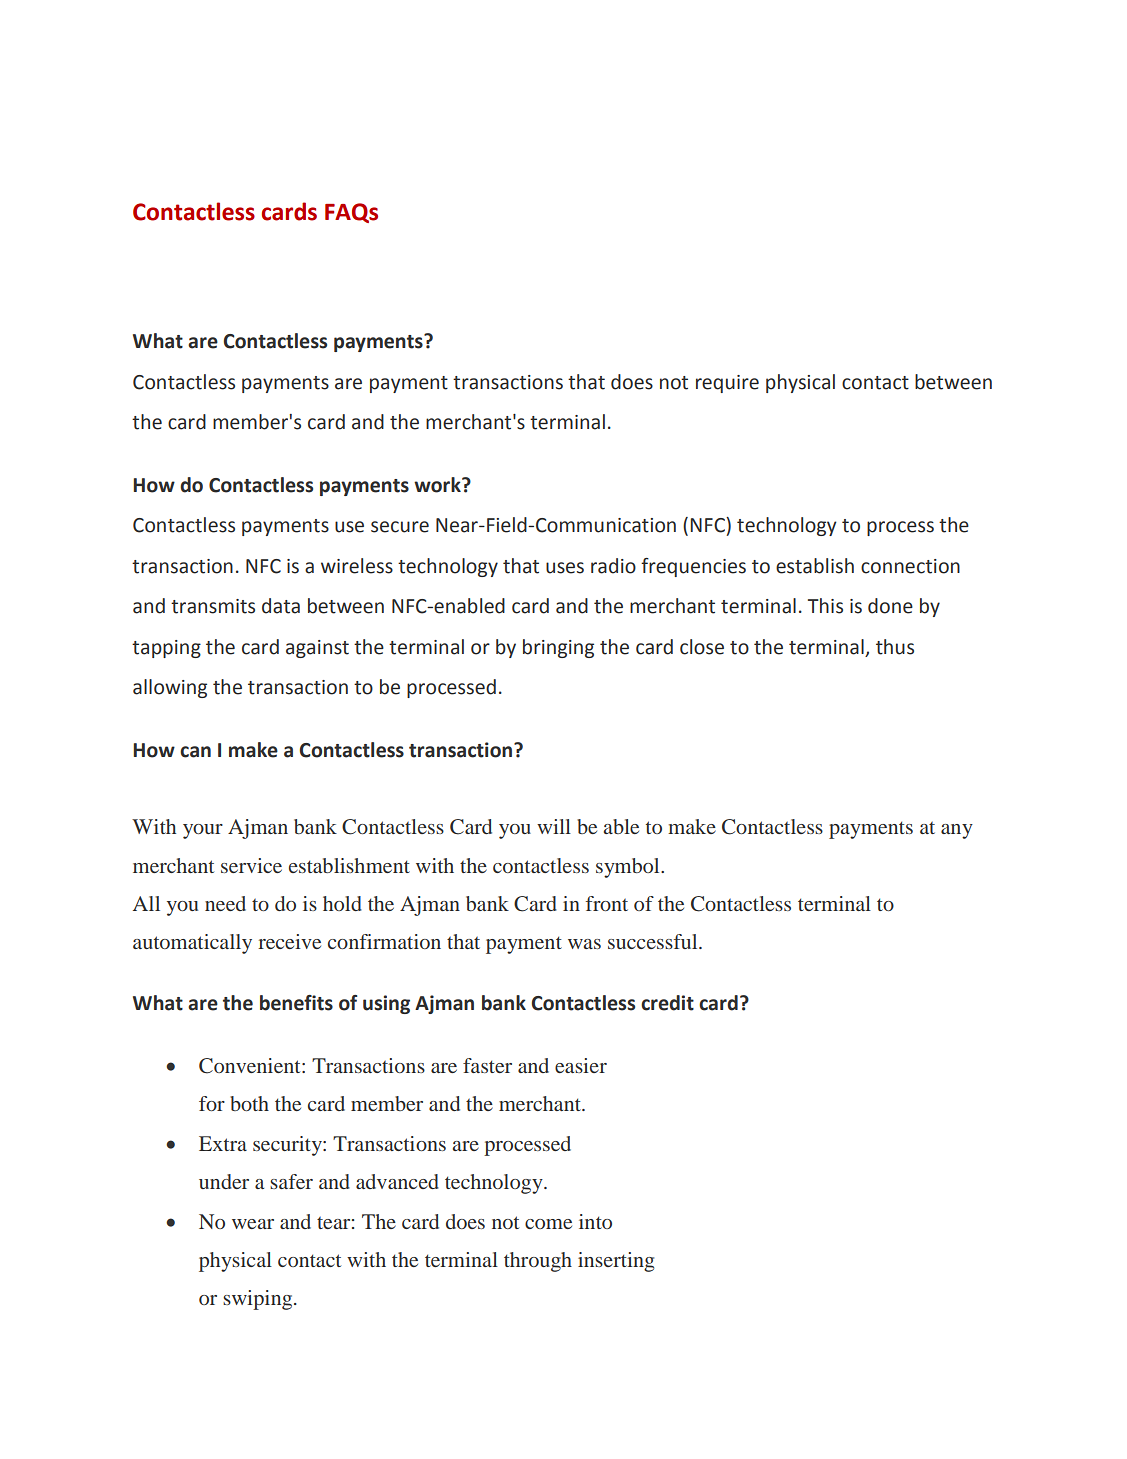 This screenshot has height=1459, width=1127. I want to click on connection, so click(910, 566).
